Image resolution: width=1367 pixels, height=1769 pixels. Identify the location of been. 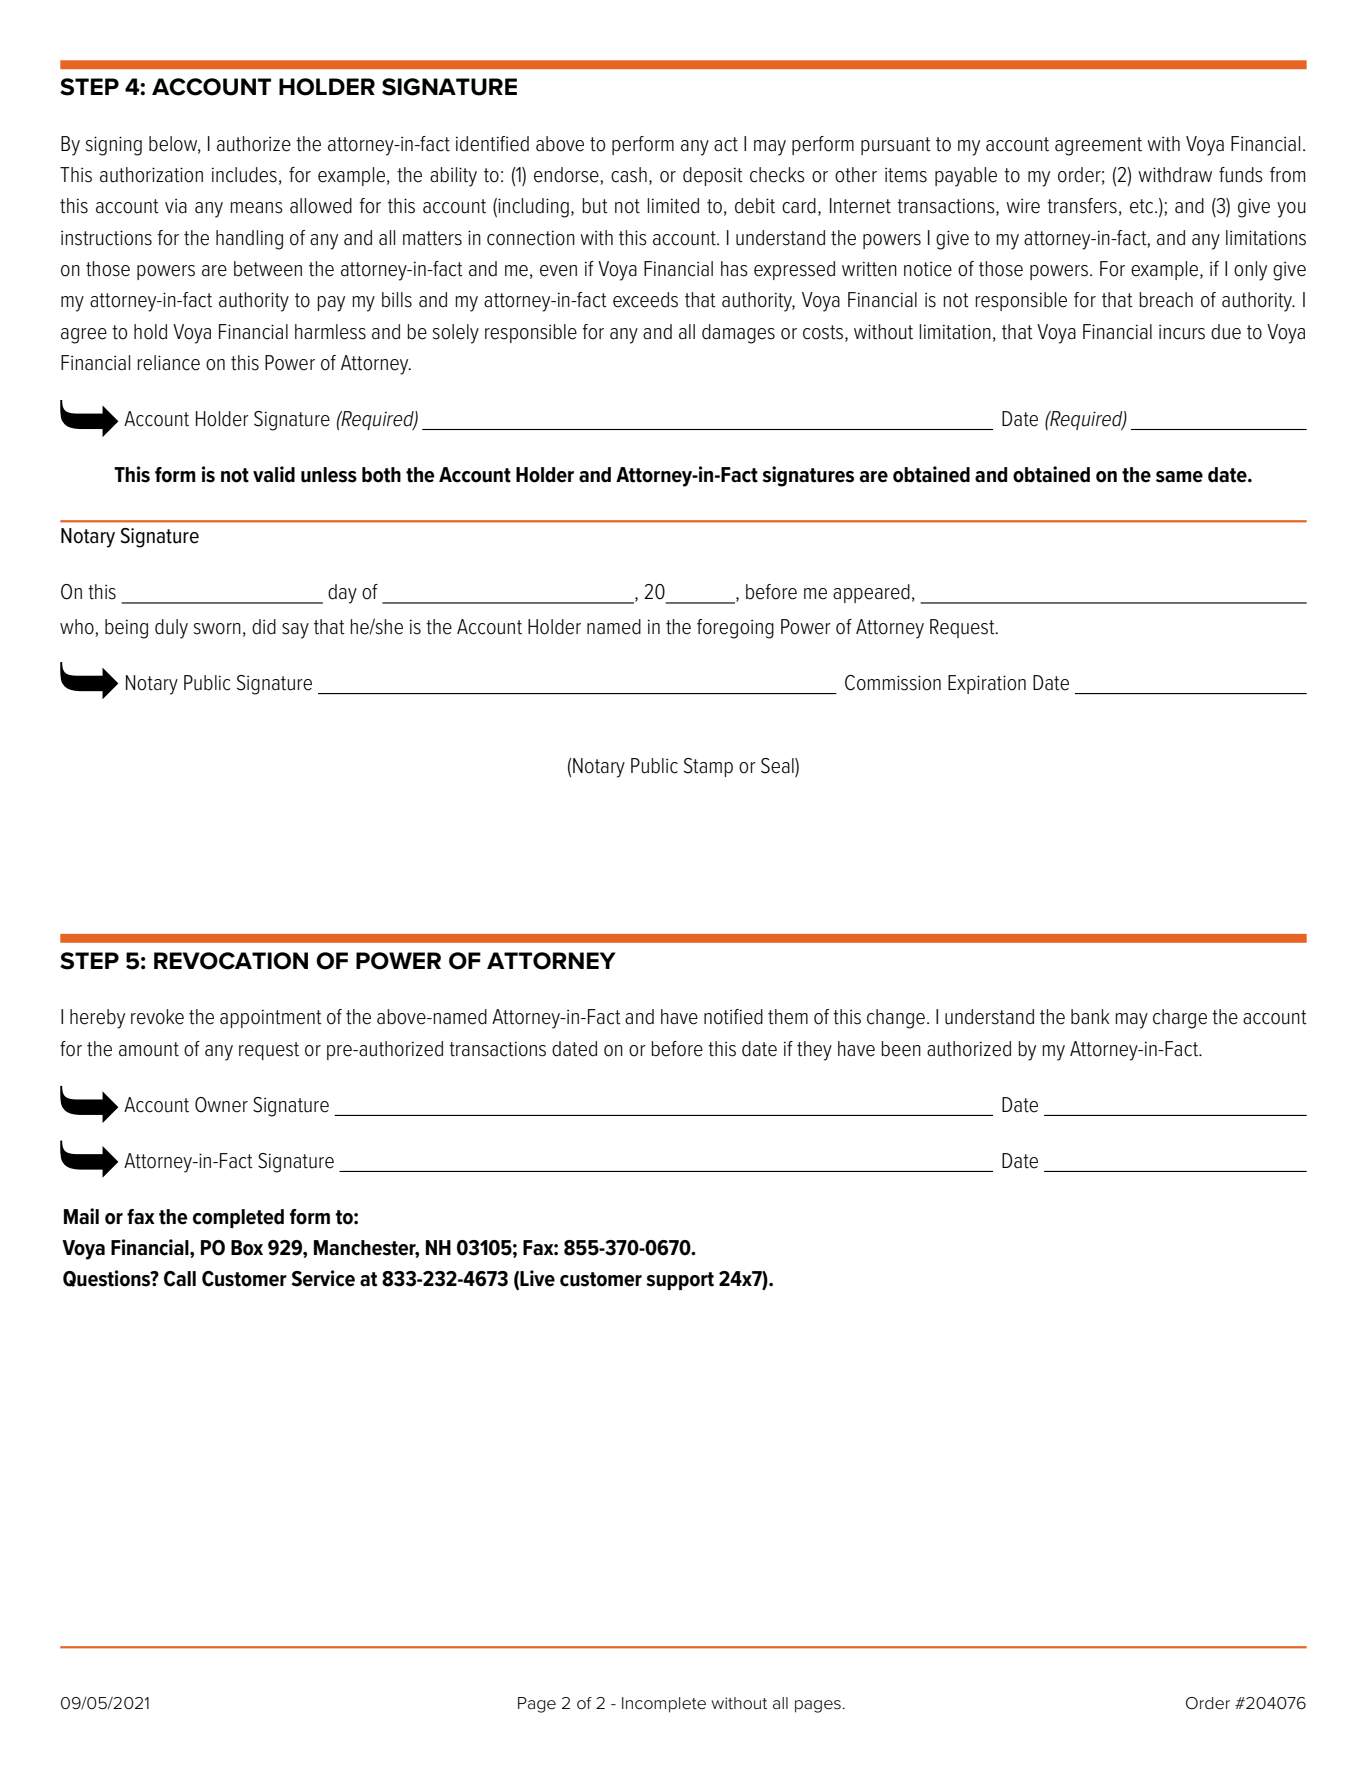
(901, 1049).
